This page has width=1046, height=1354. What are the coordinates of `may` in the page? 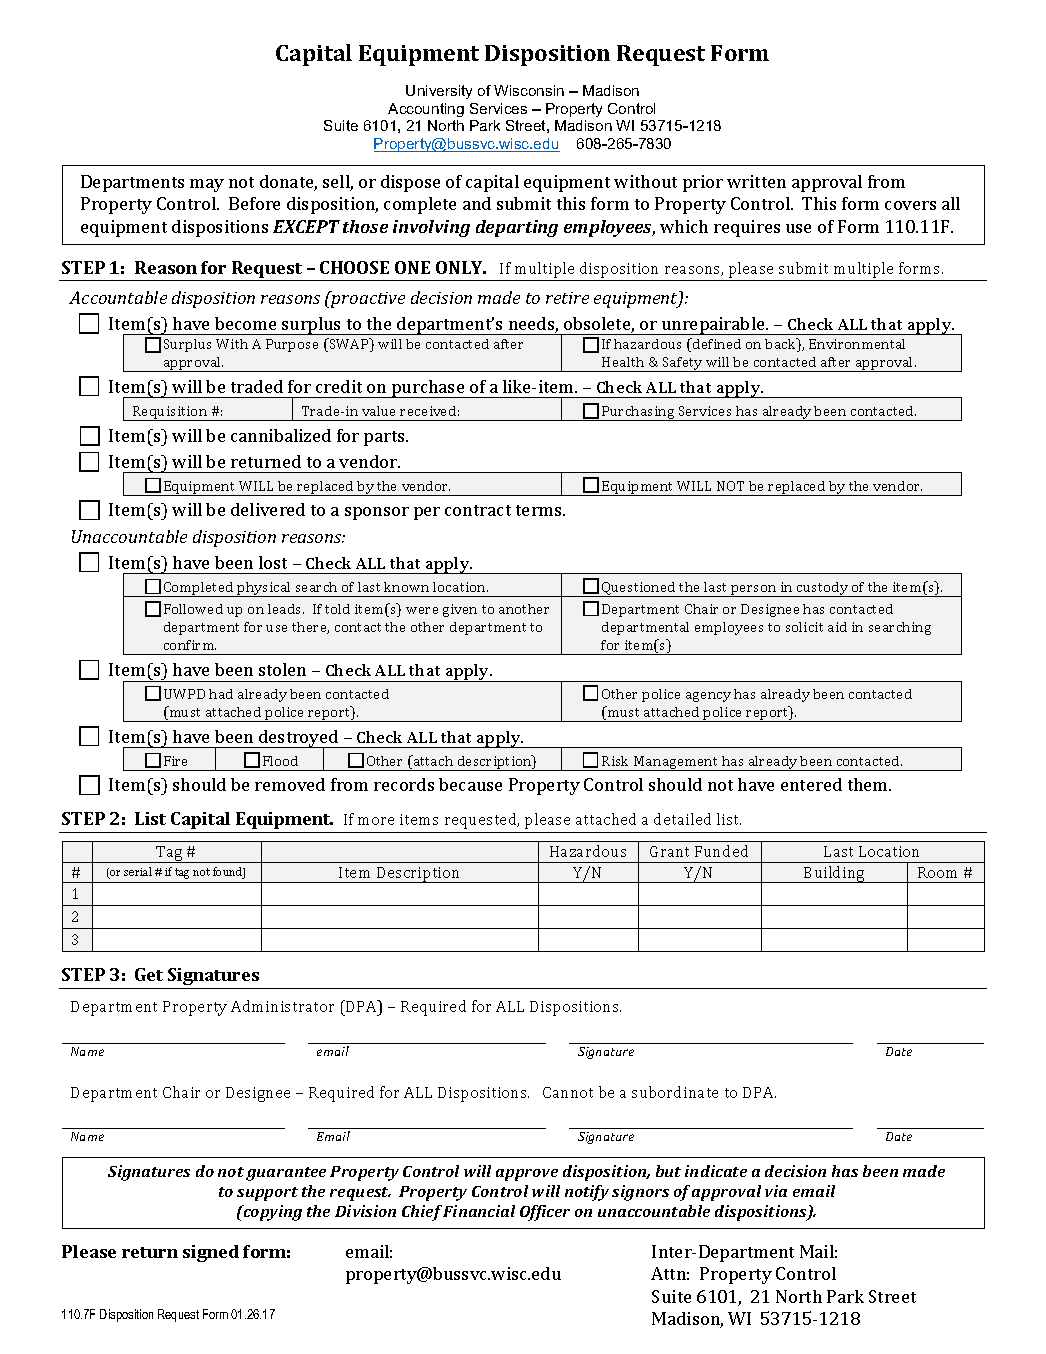 It's located at (207, 185).
